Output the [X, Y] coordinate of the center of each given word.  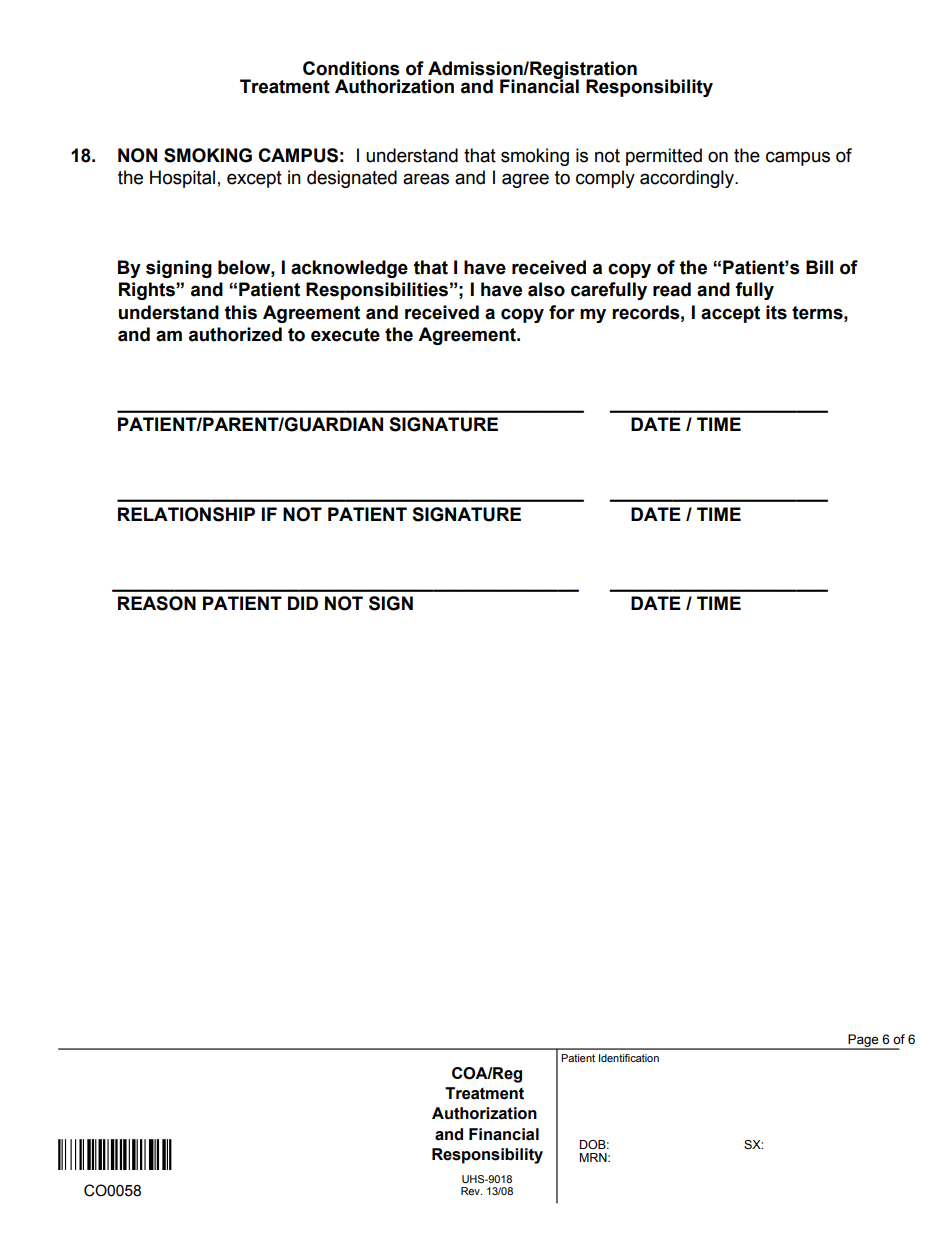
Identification [629, 1058]
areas [426, 179]
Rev [471, 1191]
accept [730, 314]
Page [863, 1042]
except [254, 179]
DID [303, 603]
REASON [157, 603]
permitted [664, 157]
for [562, 312]
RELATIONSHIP [186, 514]
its [776, 312]
